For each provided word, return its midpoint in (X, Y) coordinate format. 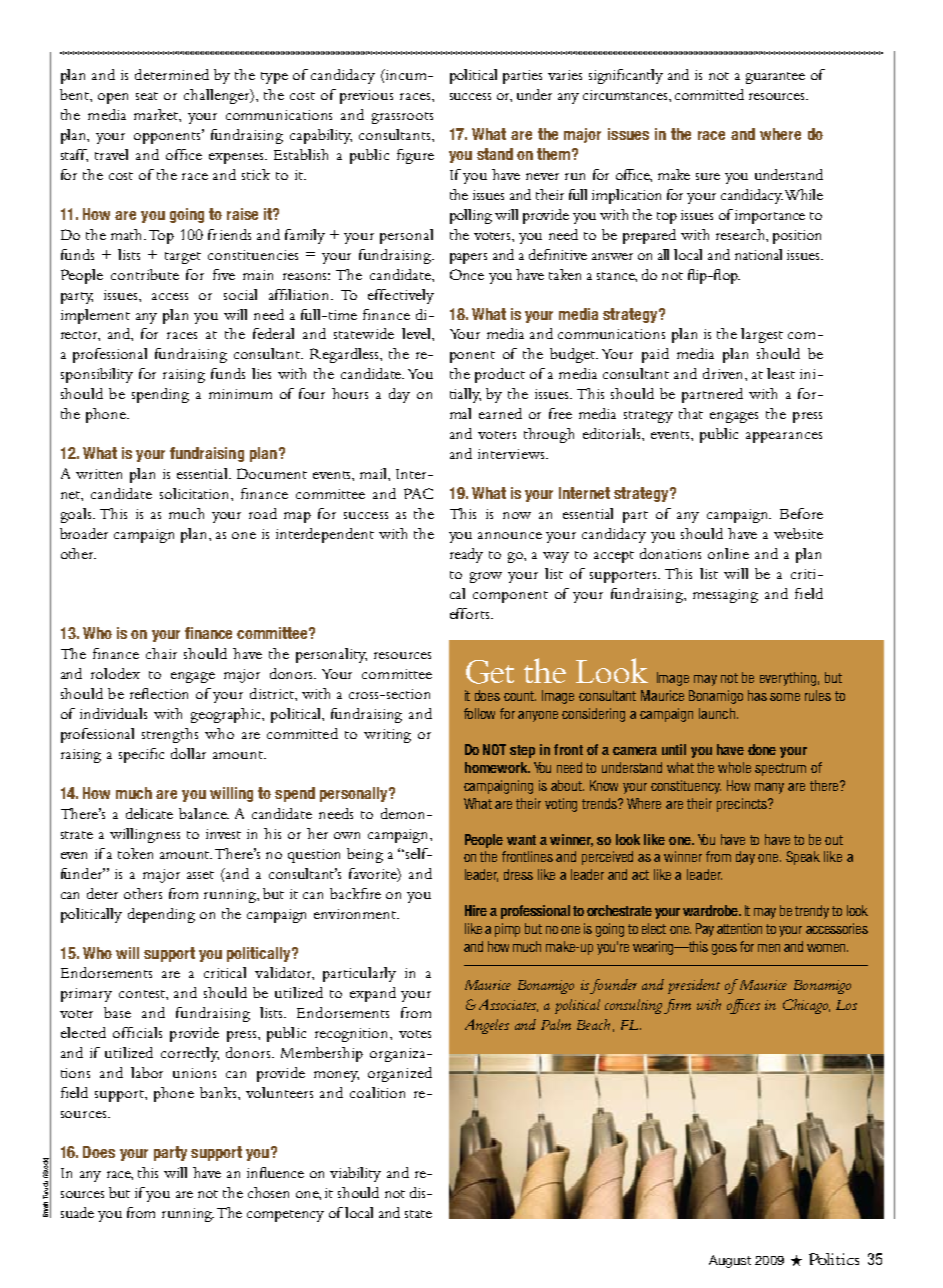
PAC (418, 493)
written (99, 474)
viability (355, 1174)
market (157, 115)
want (521, 840)
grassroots (402, 118)
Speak (803, 858)
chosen (268, 1192)
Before (801, 513)
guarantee (775, 78)
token (135, 853)
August (730, 1261)
